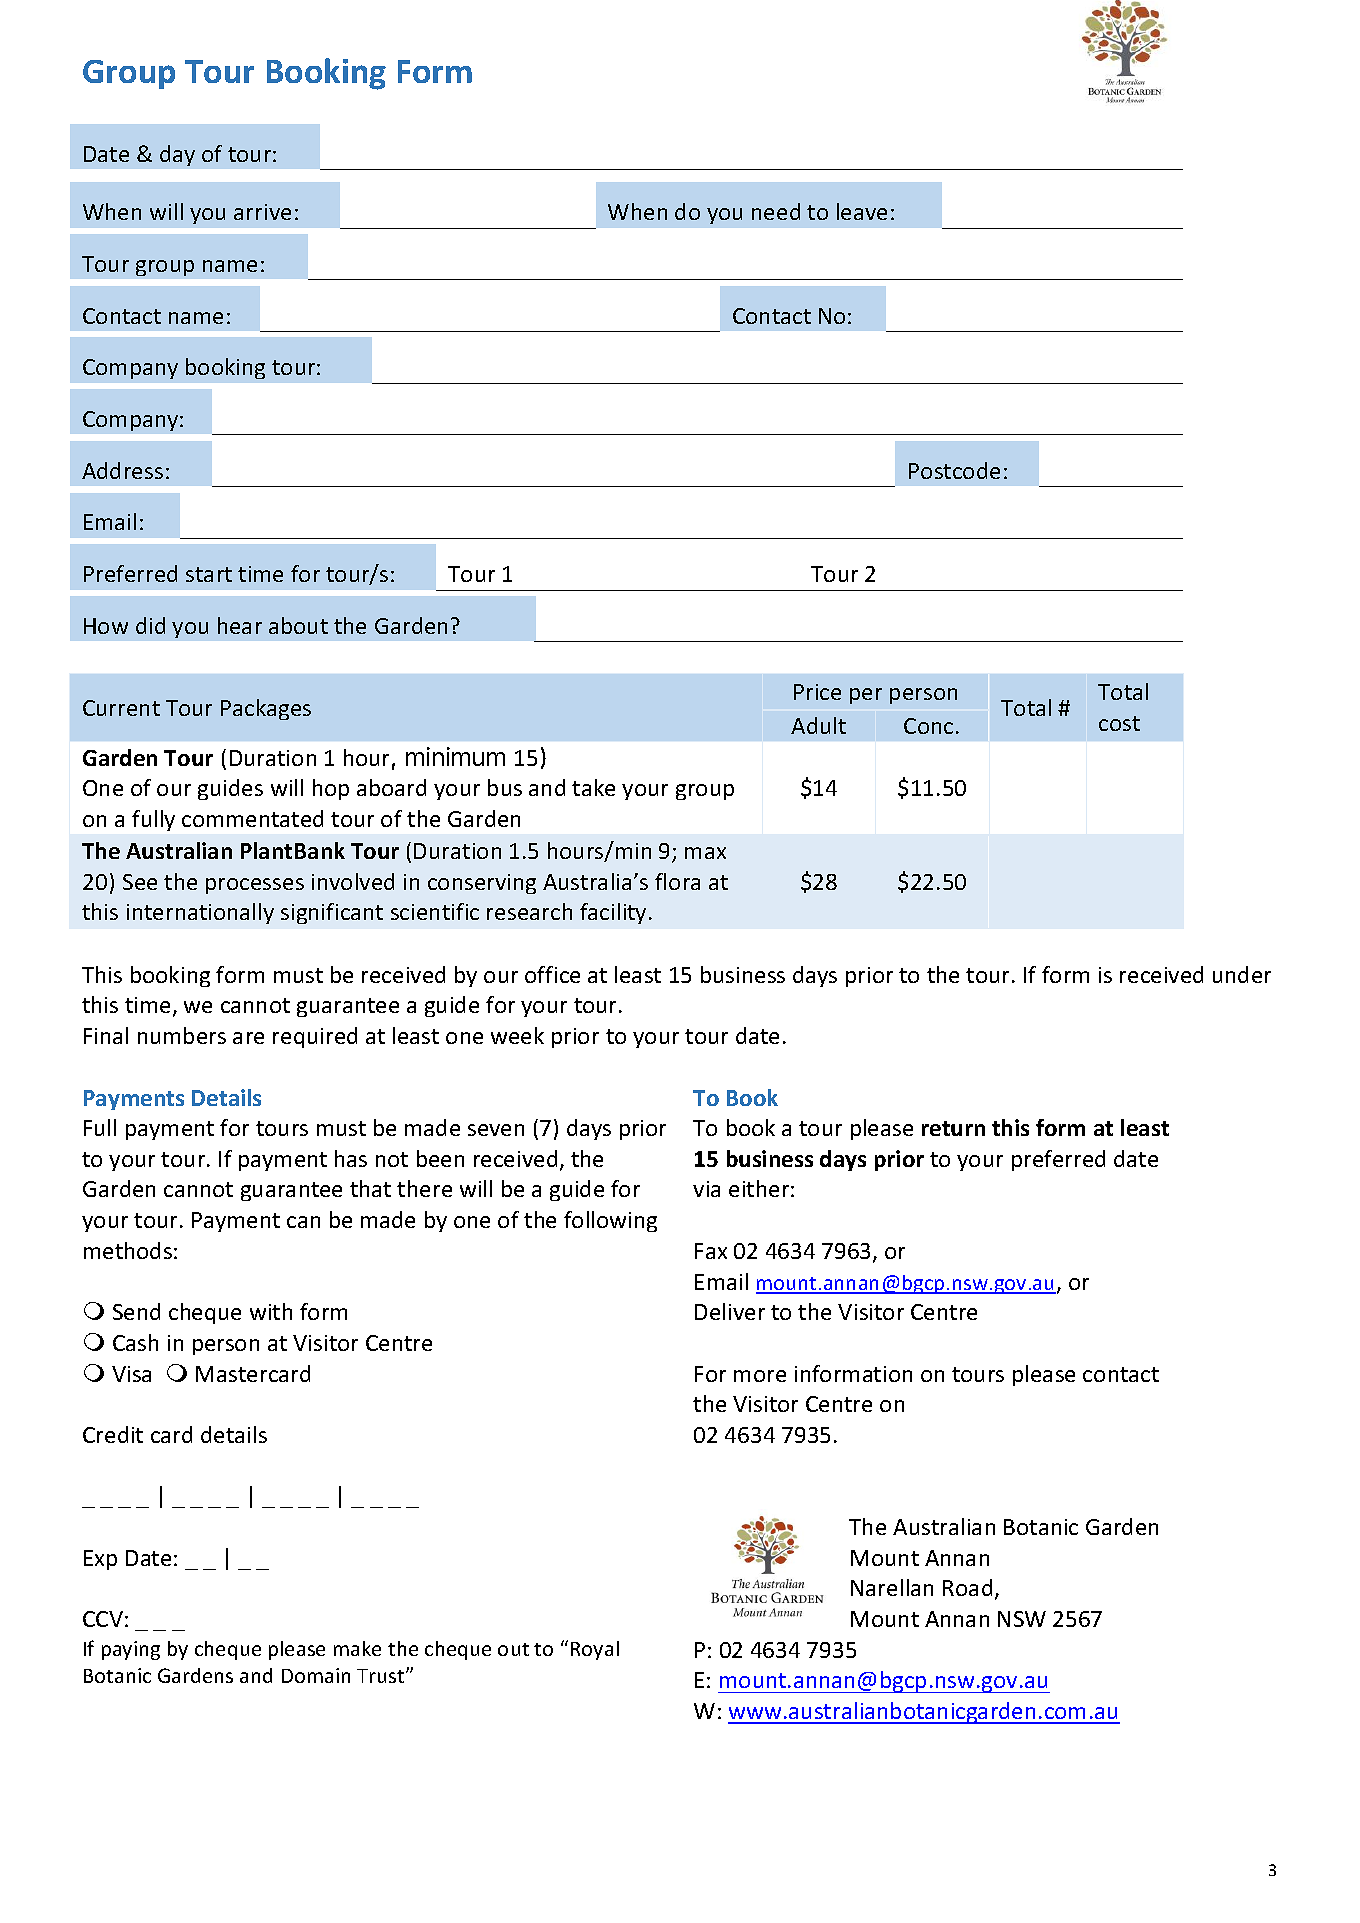  Describe the element at coordinates (240, 625) in the screenshot. I see `hear` at that location.
